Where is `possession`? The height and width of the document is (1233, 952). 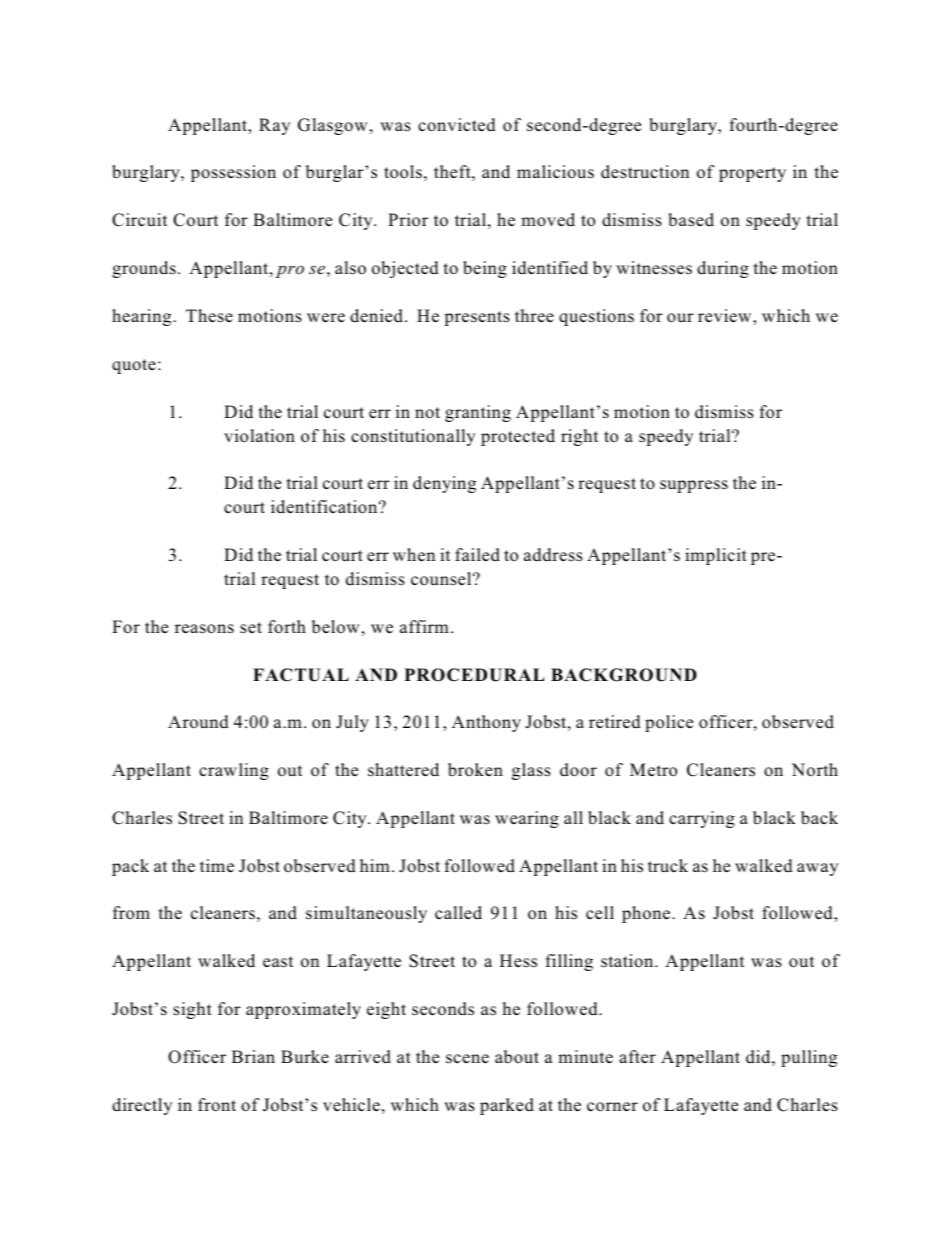
possession is located at coordinates (233, 173).
